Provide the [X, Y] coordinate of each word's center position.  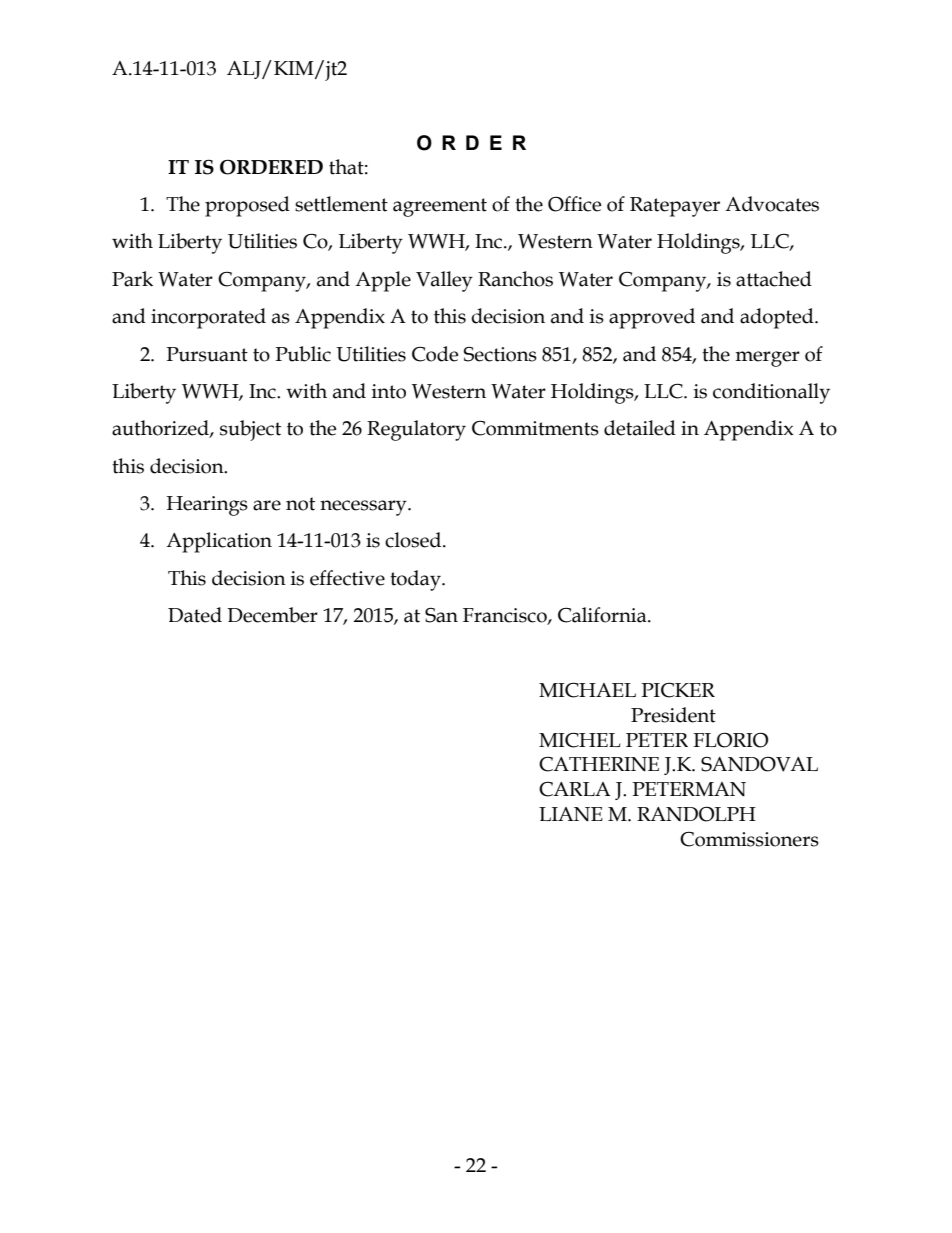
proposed [247, 206]
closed [414, 540]
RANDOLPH [696, 814]
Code [435, 354]
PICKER [678, 690]
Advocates [772, 204]
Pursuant [207, 354]
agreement [440, 207]
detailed [640, 428]
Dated [195, 615]
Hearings [207, 506]
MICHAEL [587, 690]
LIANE [571, 814]
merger [767, 359]
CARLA [575, 789]
